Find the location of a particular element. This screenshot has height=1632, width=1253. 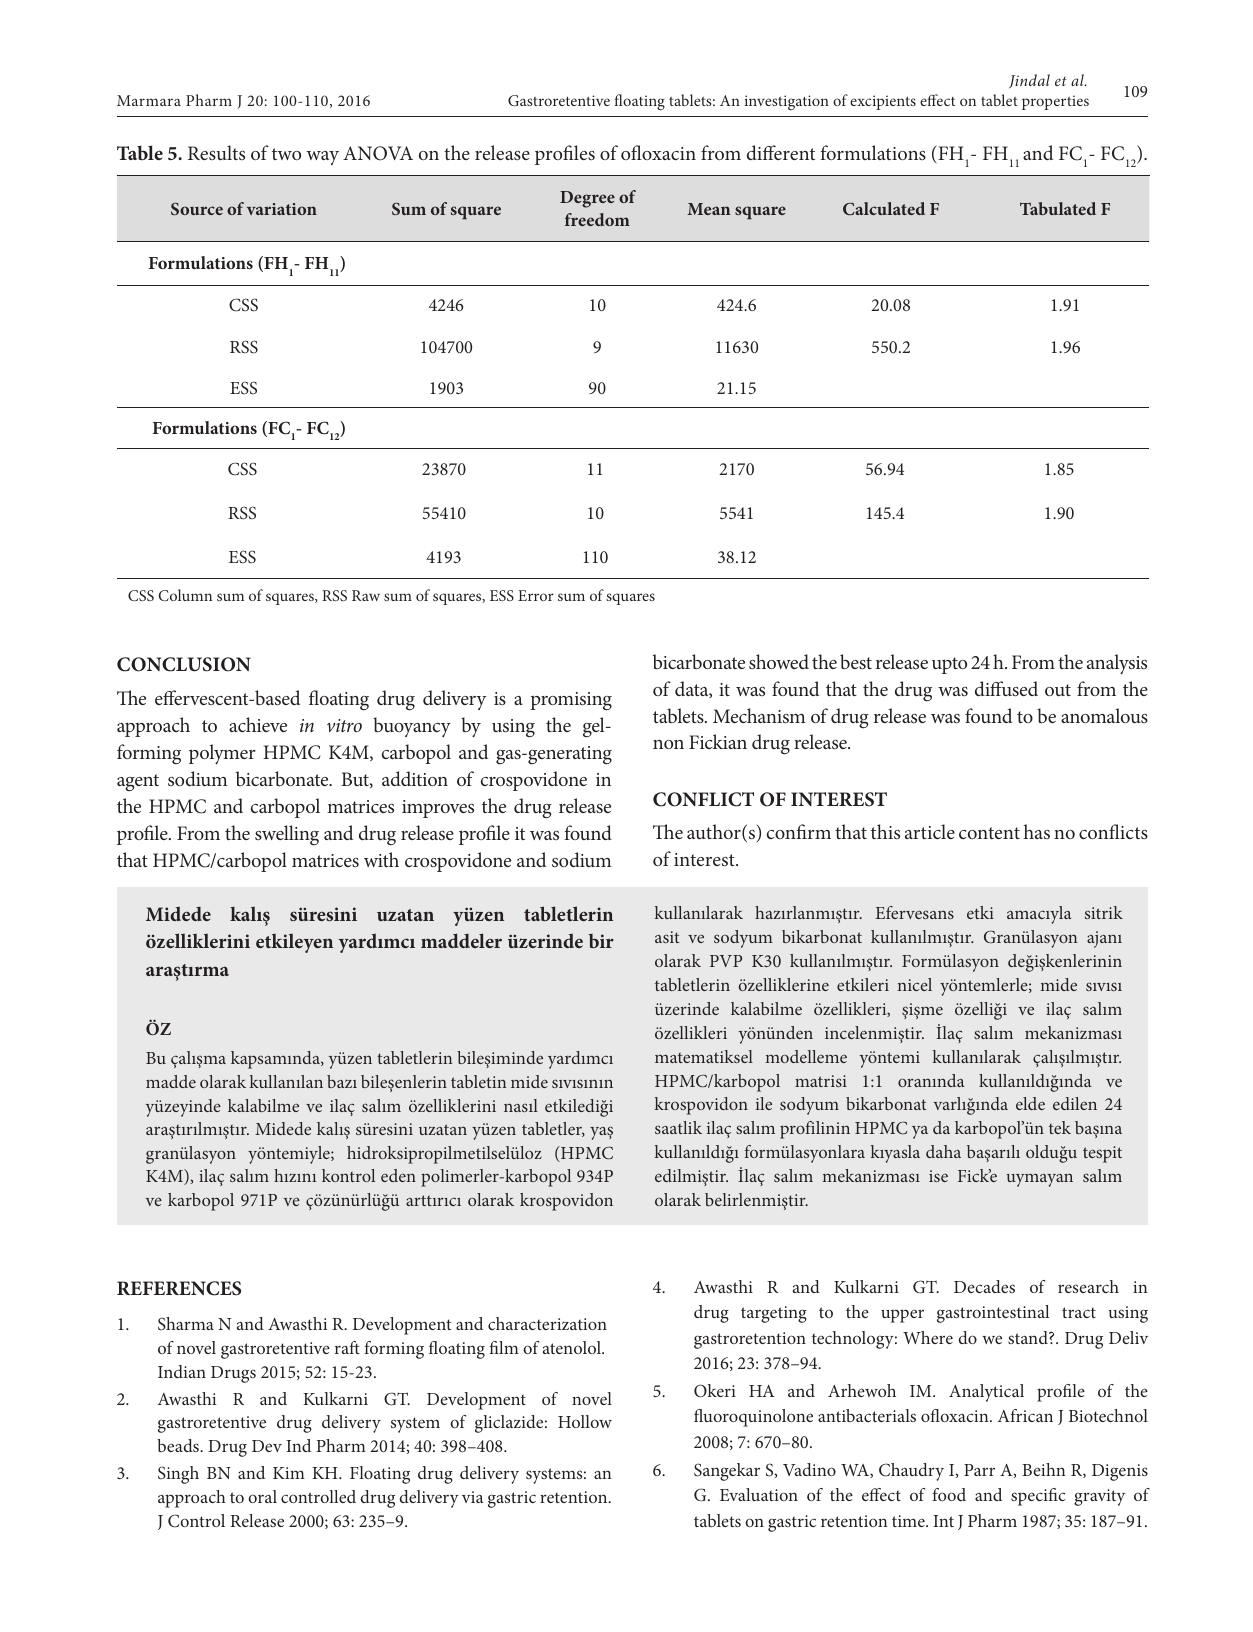

kontrol is located at coordinates (348, 1175).
